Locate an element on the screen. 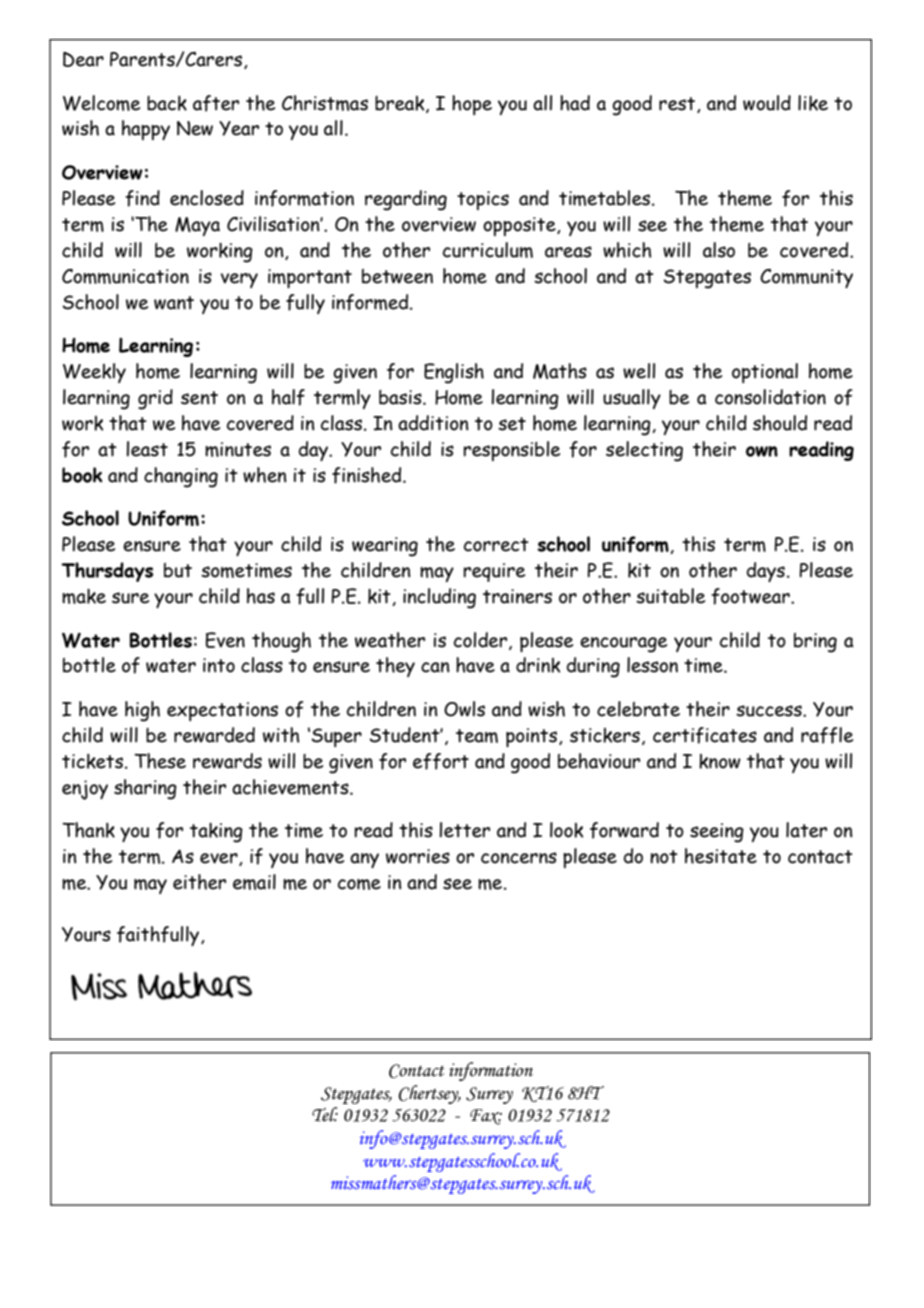 This screenshot has width=924, height=1308. Tel is located at coordinates (325, 1114).
